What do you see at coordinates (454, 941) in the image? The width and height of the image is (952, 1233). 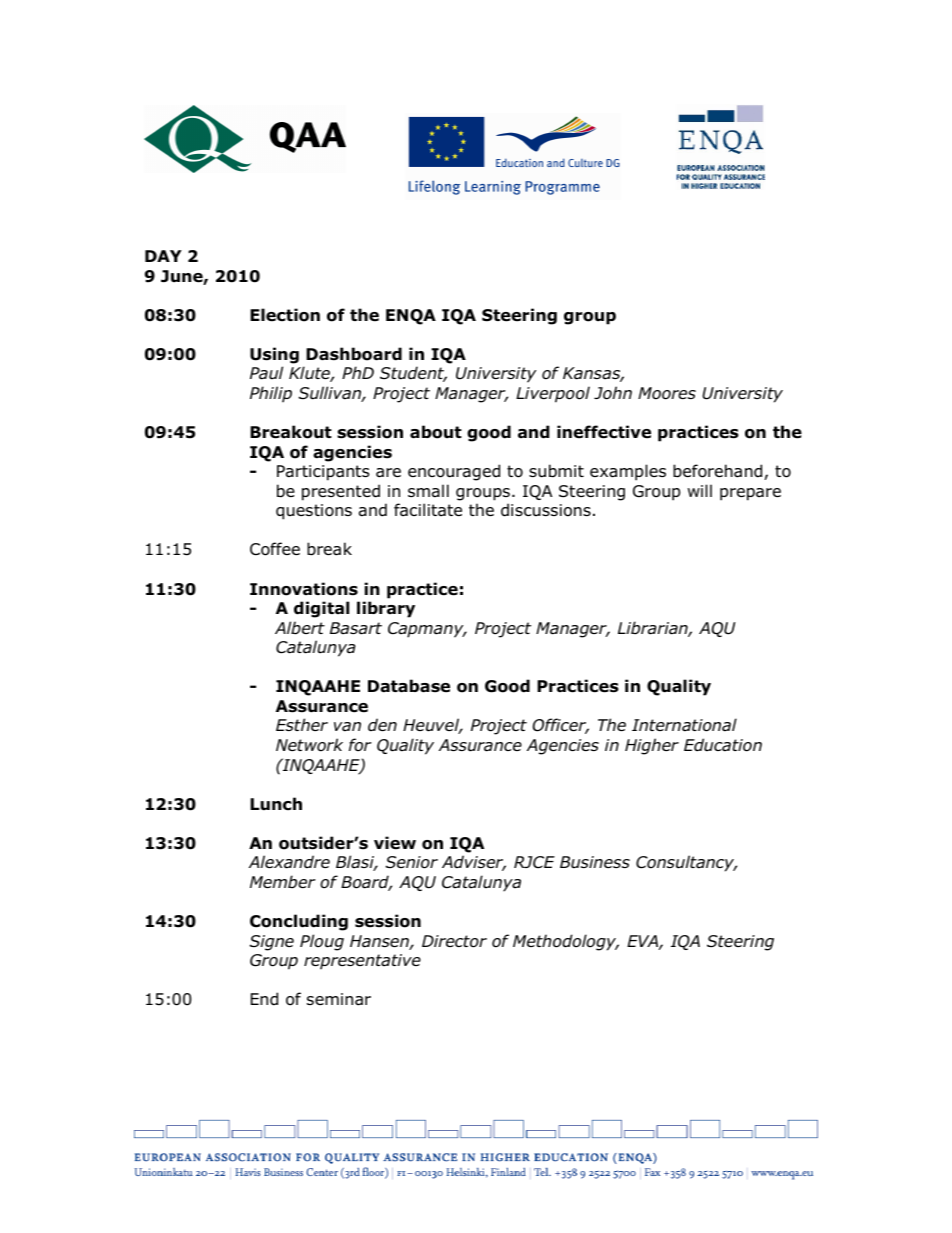 I see `Director` at bounding box center [454, 941].
